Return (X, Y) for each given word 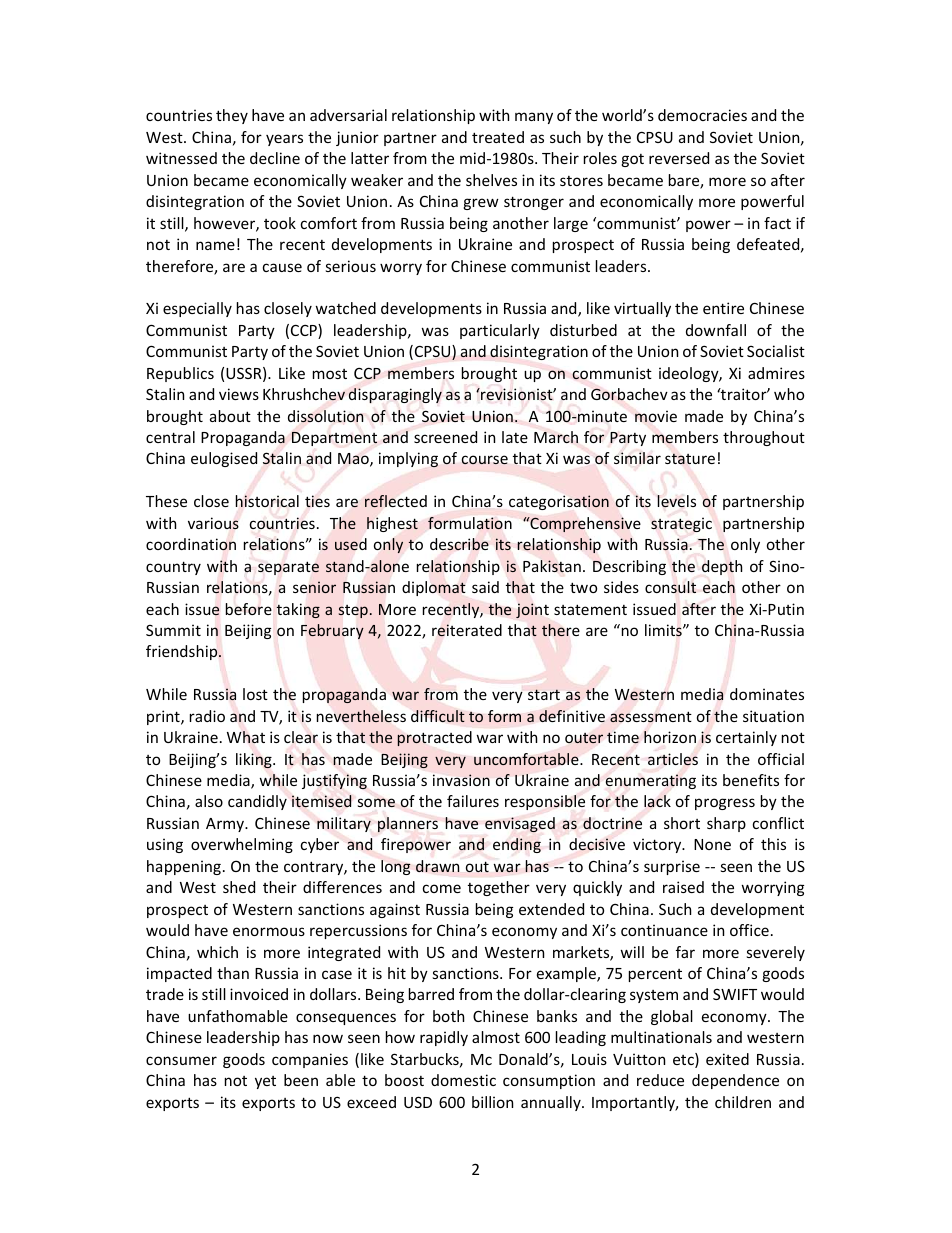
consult (670, 587)
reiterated (467, 630)
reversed (679, 158)
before (248, 609)
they (232, 116)
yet (265, 1082)
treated (498, 137)
